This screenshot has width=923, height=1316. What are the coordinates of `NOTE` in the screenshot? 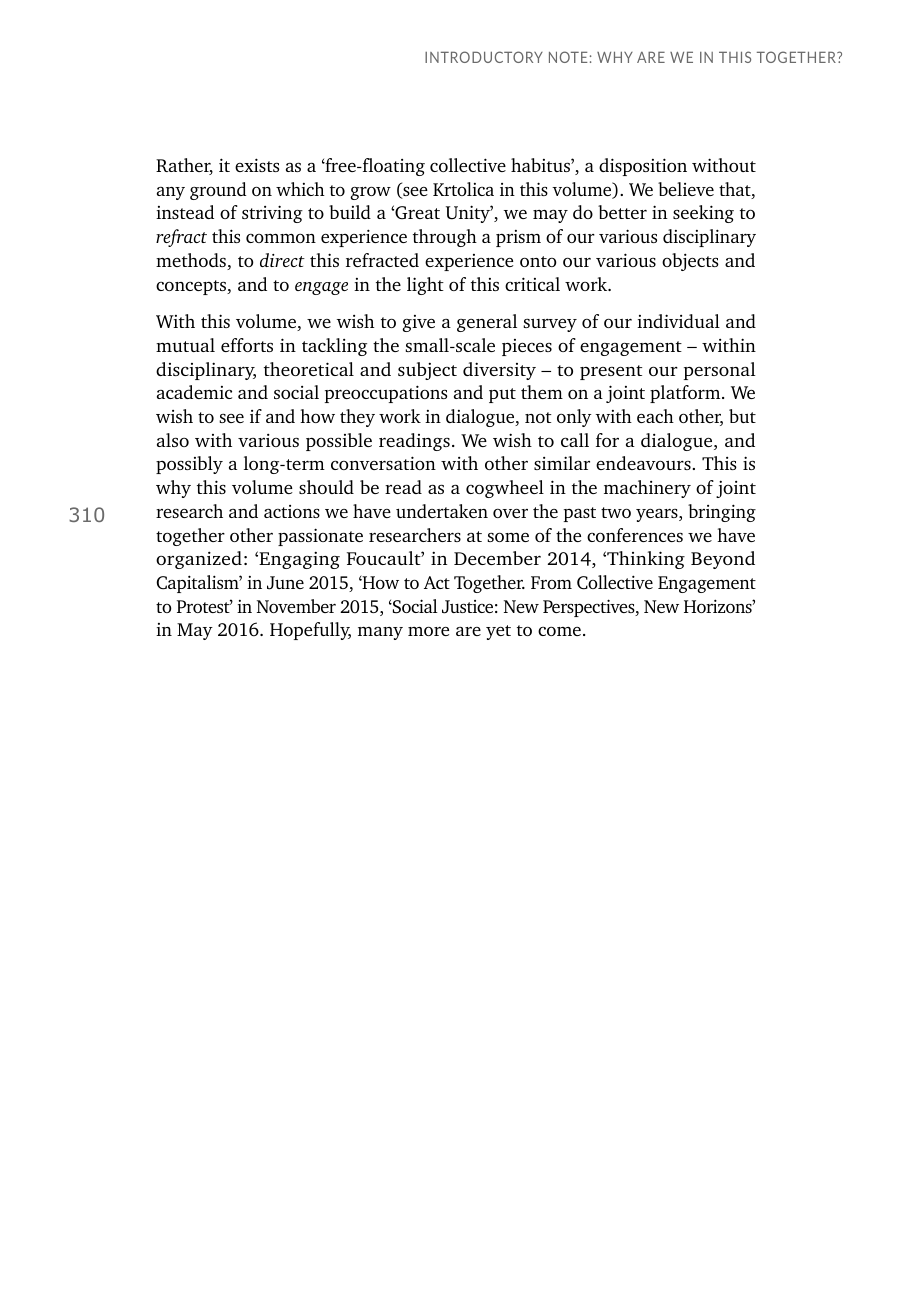 It's located at (568, 57).
